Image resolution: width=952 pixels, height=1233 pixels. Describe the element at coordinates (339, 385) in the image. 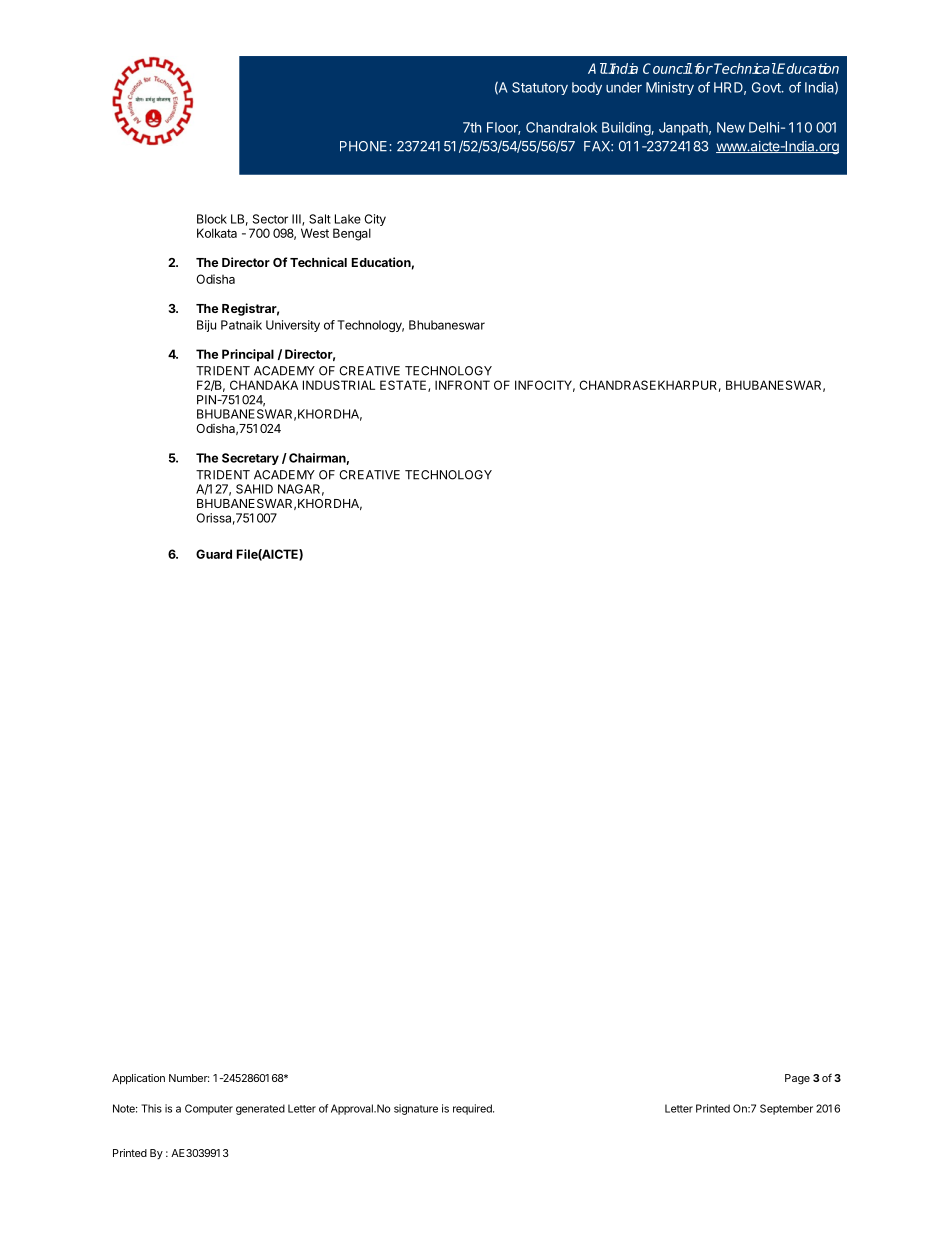

I see `INDUSTRIAL` at that location.
